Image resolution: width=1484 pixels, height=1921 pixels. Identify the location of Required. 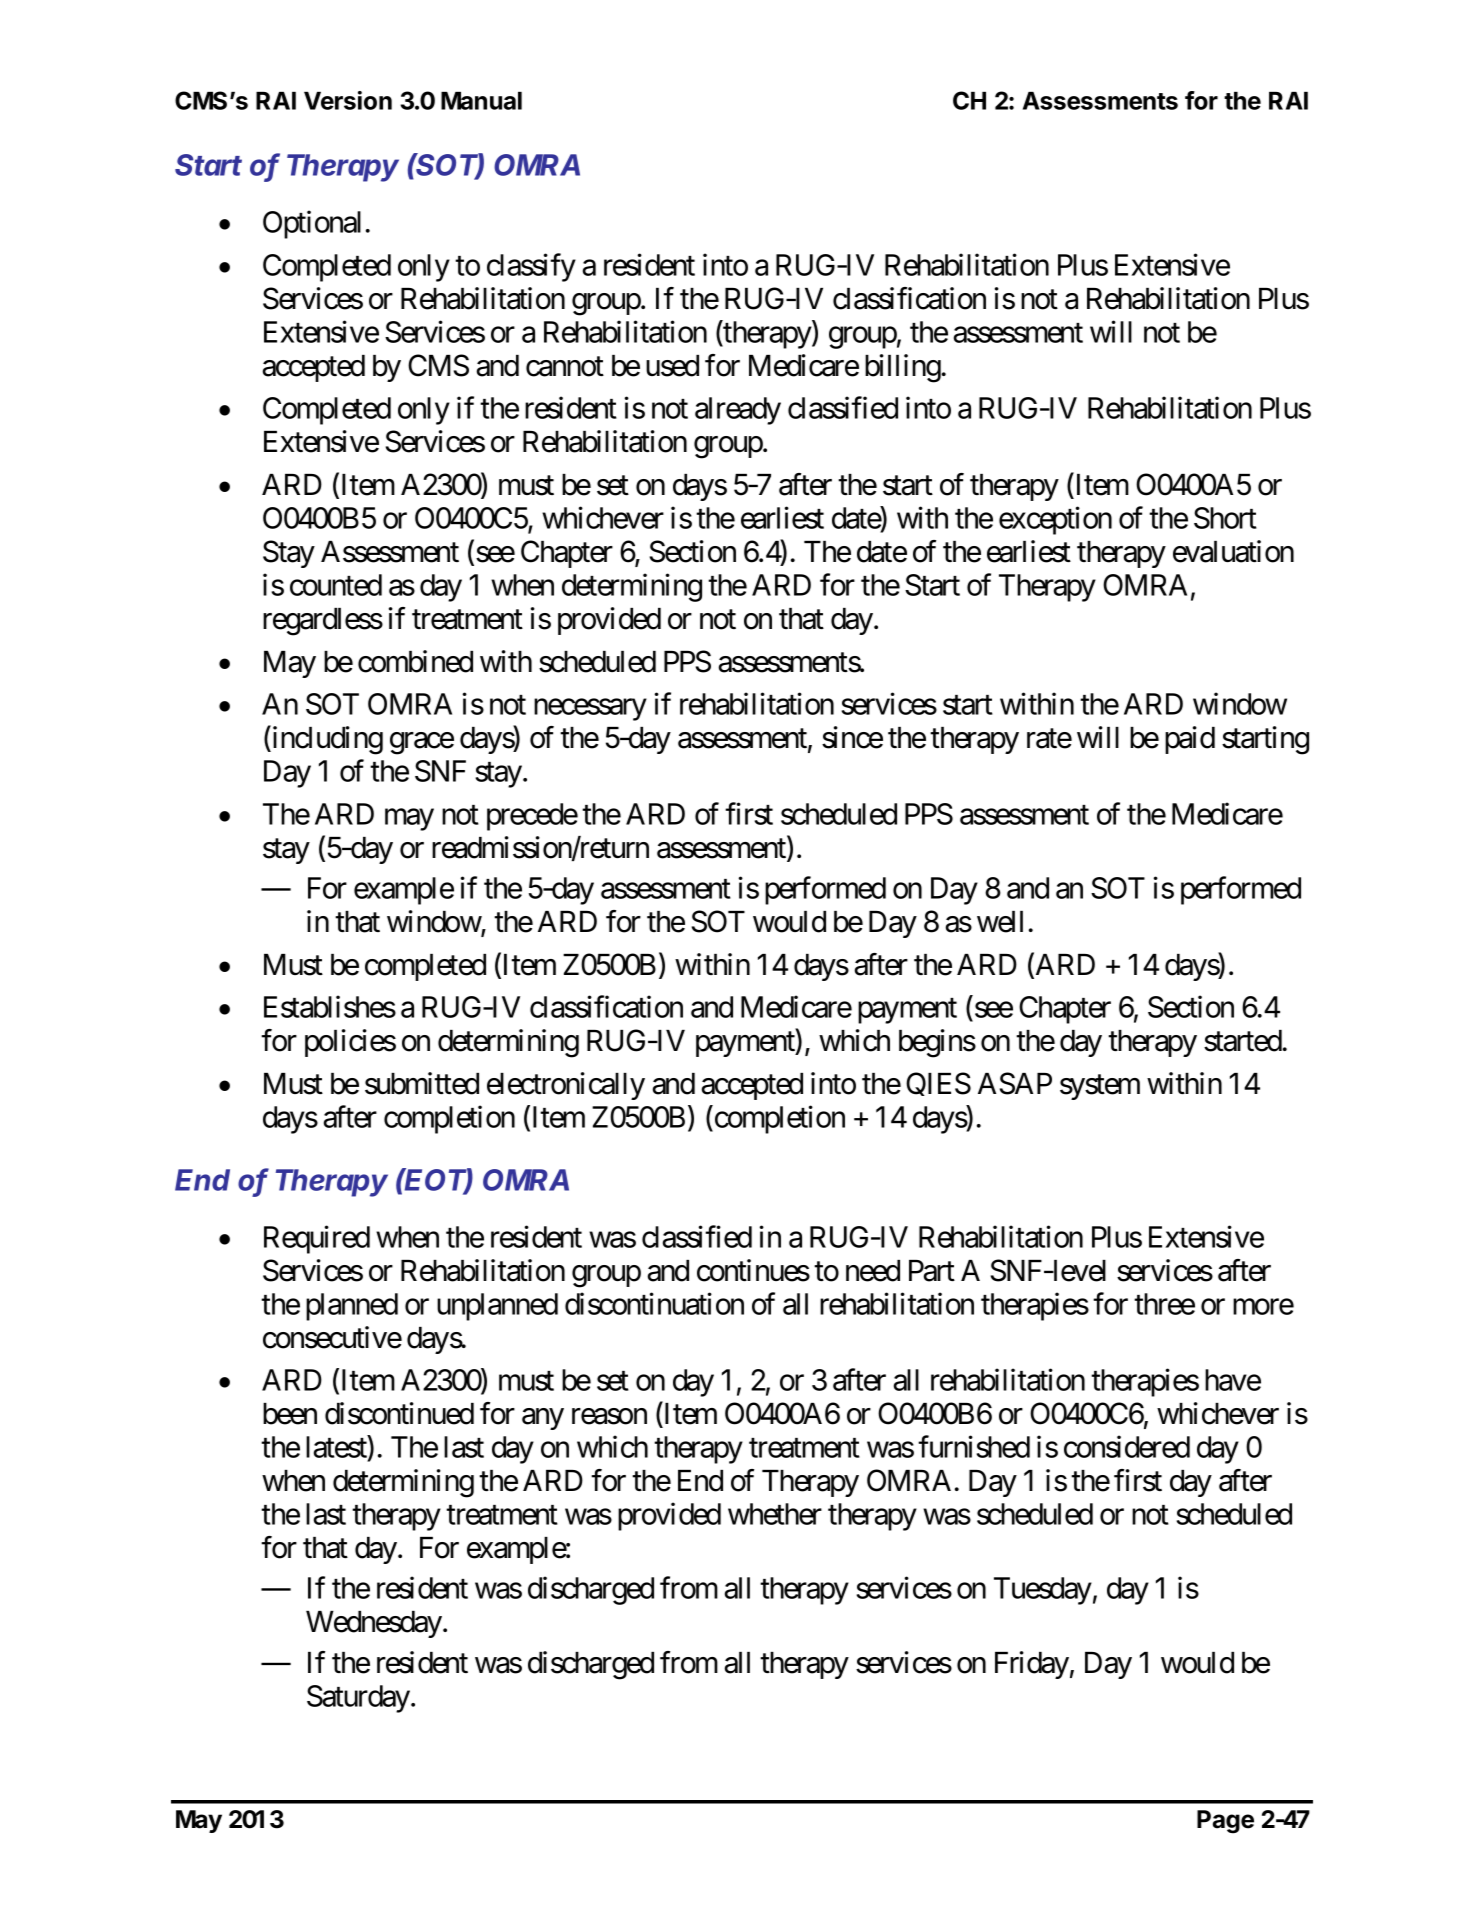
(317, 1239).
